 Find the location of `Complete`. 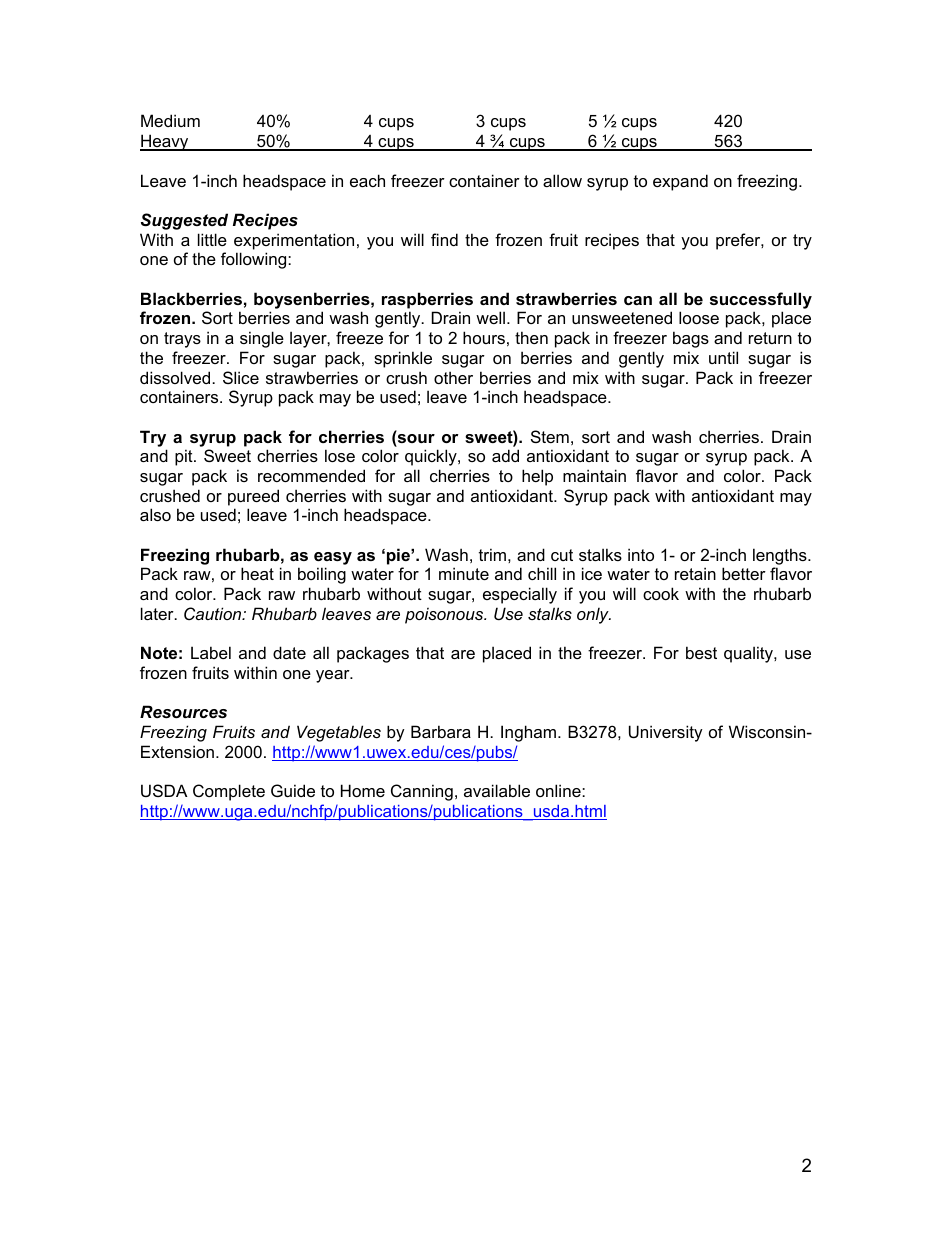

Complete is located at coordinates (229, 792).
